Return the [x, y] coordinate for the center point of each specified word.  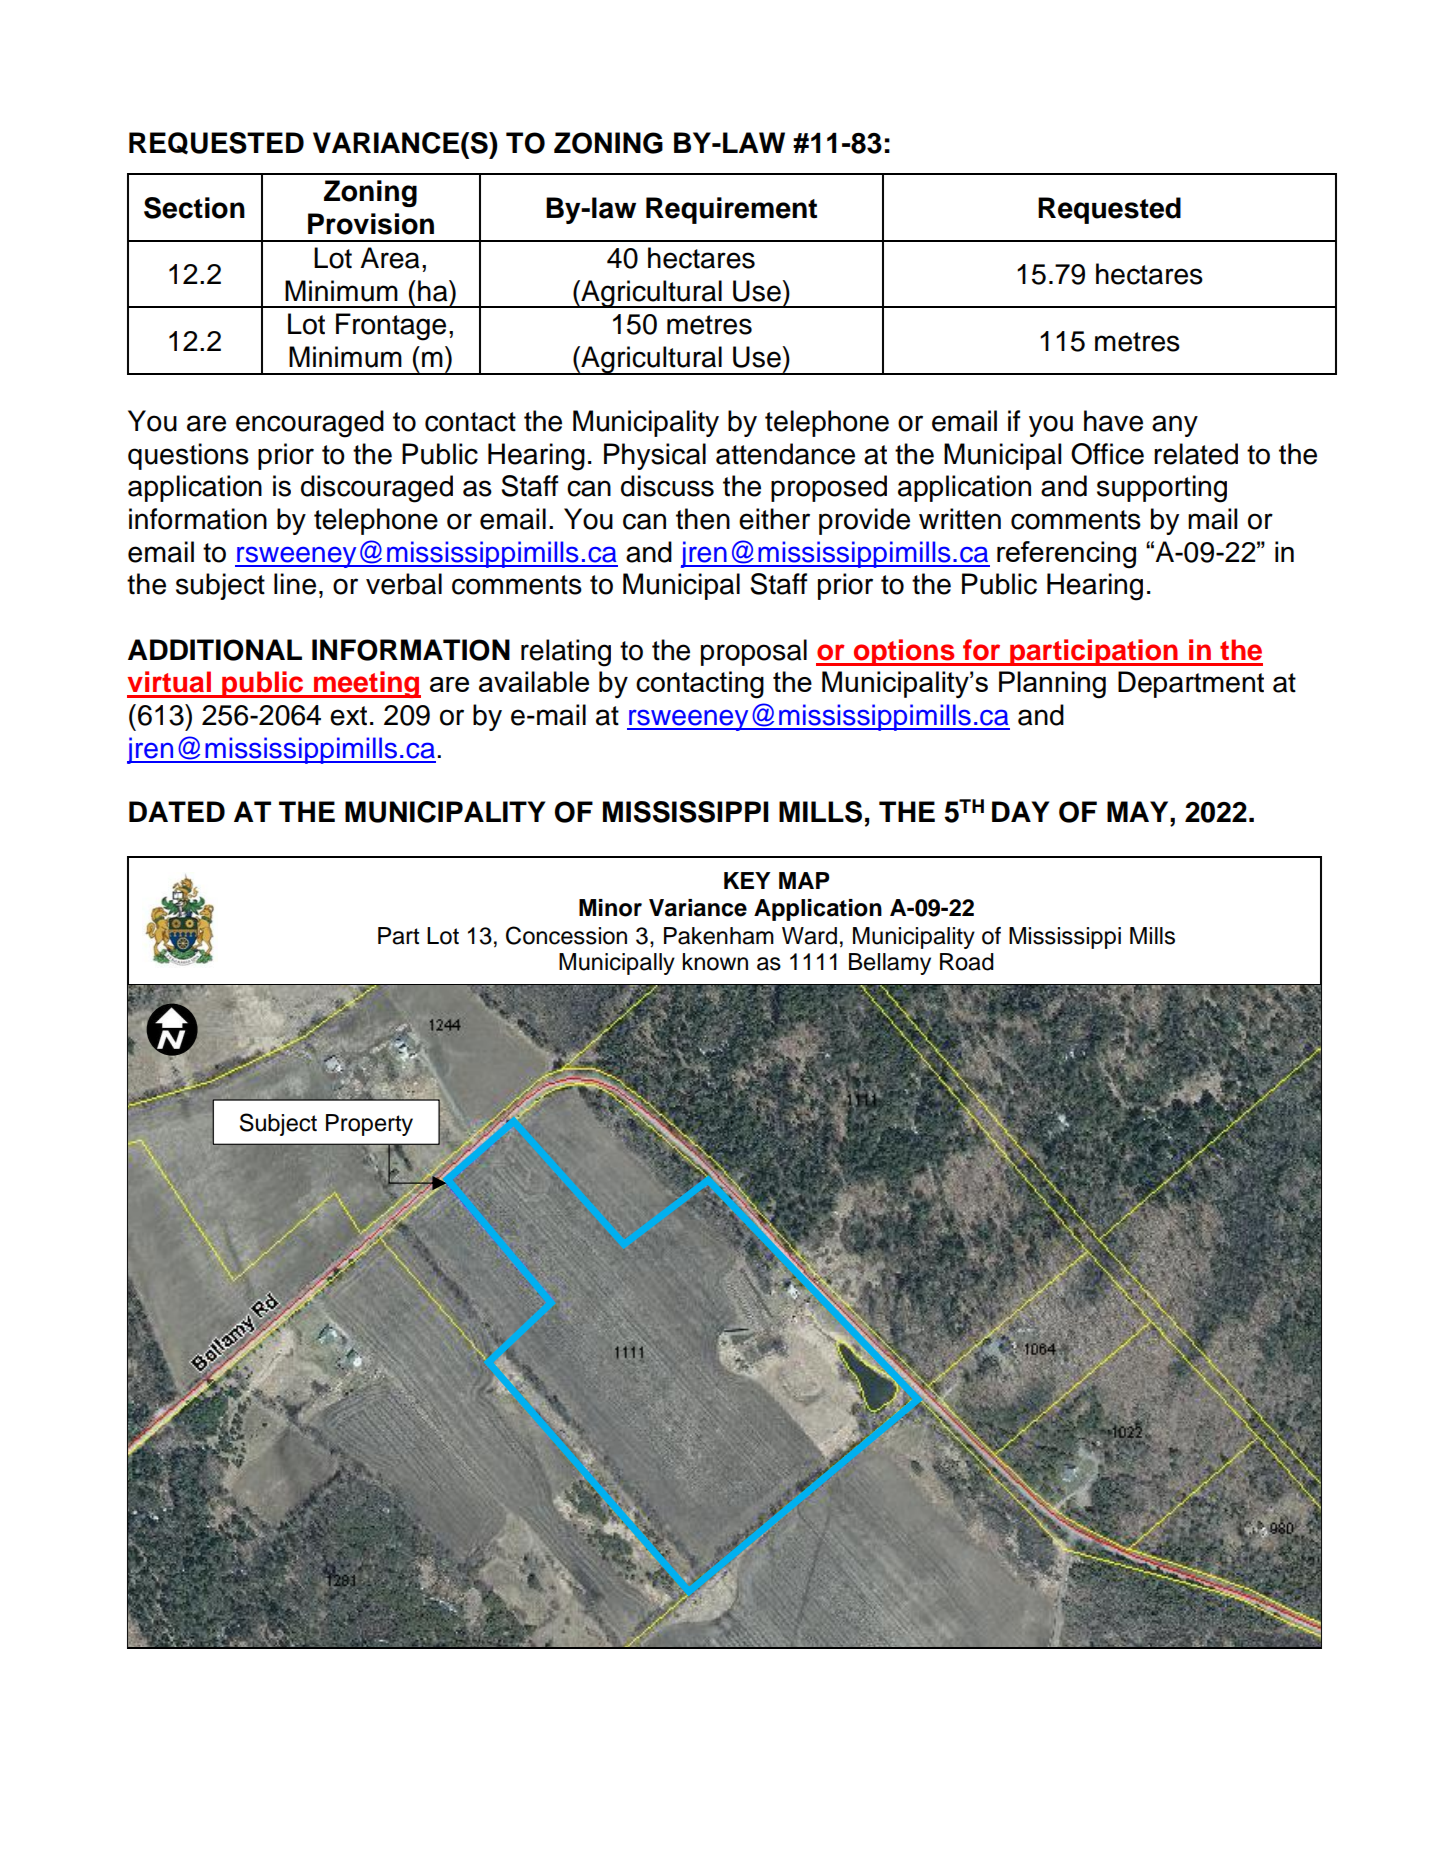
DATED [177, 811]
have [1113, 421]
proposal [754, 652]
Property [369, 1125]
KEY [747, 880]
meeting [366, 684]
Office [1107, 454]
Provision [371, 224]
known [715, 962]
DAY [1021, 811]
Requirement [731, 210]
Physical [655, 456]
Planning [1052, 685]
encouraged [310, 424]
